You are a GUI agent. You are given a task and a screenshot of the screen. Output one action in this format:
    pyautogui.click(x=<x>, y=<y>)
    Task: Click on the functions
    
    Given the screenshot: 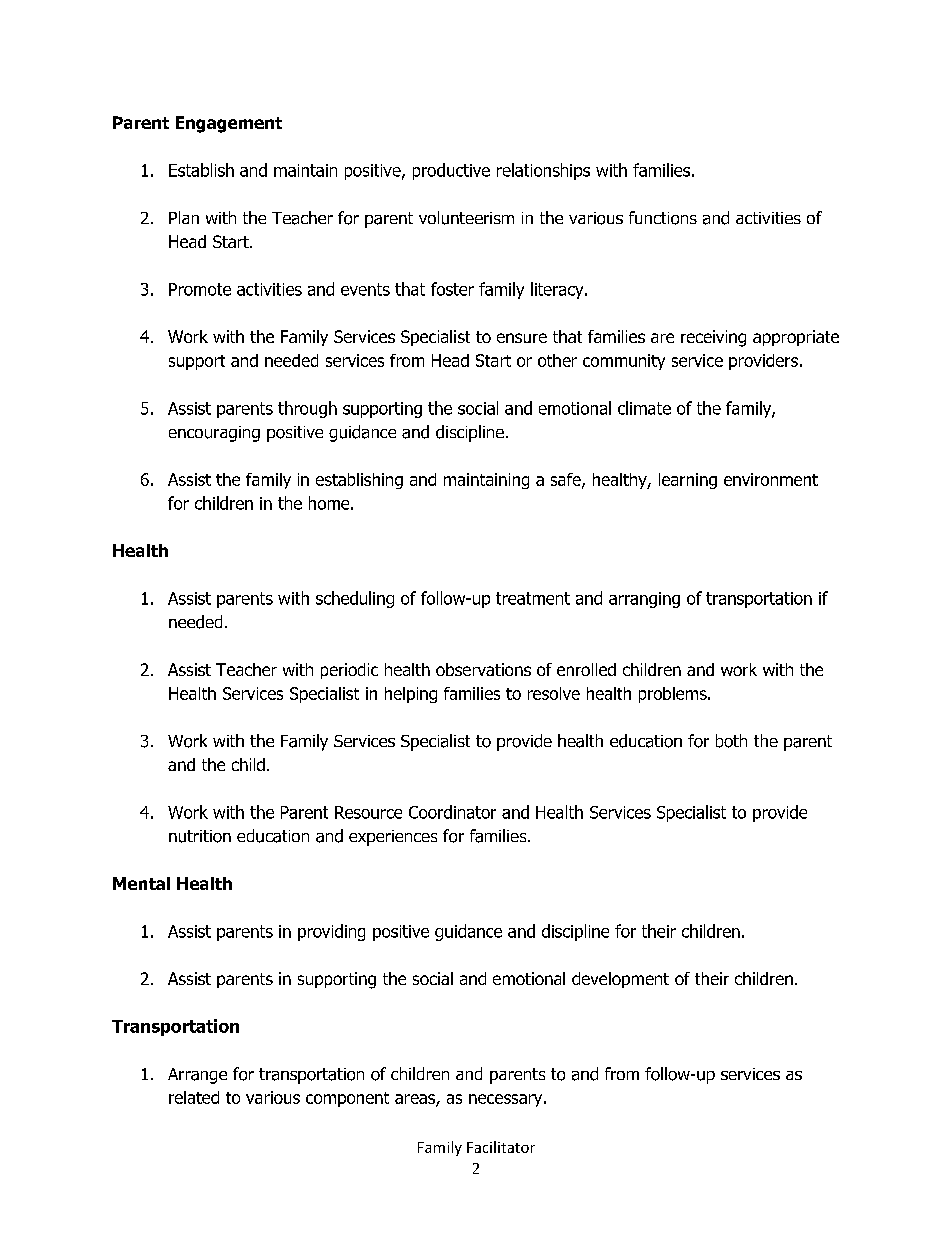 What is the action you would take?
    pyautogui.click(x=663, y=218)
